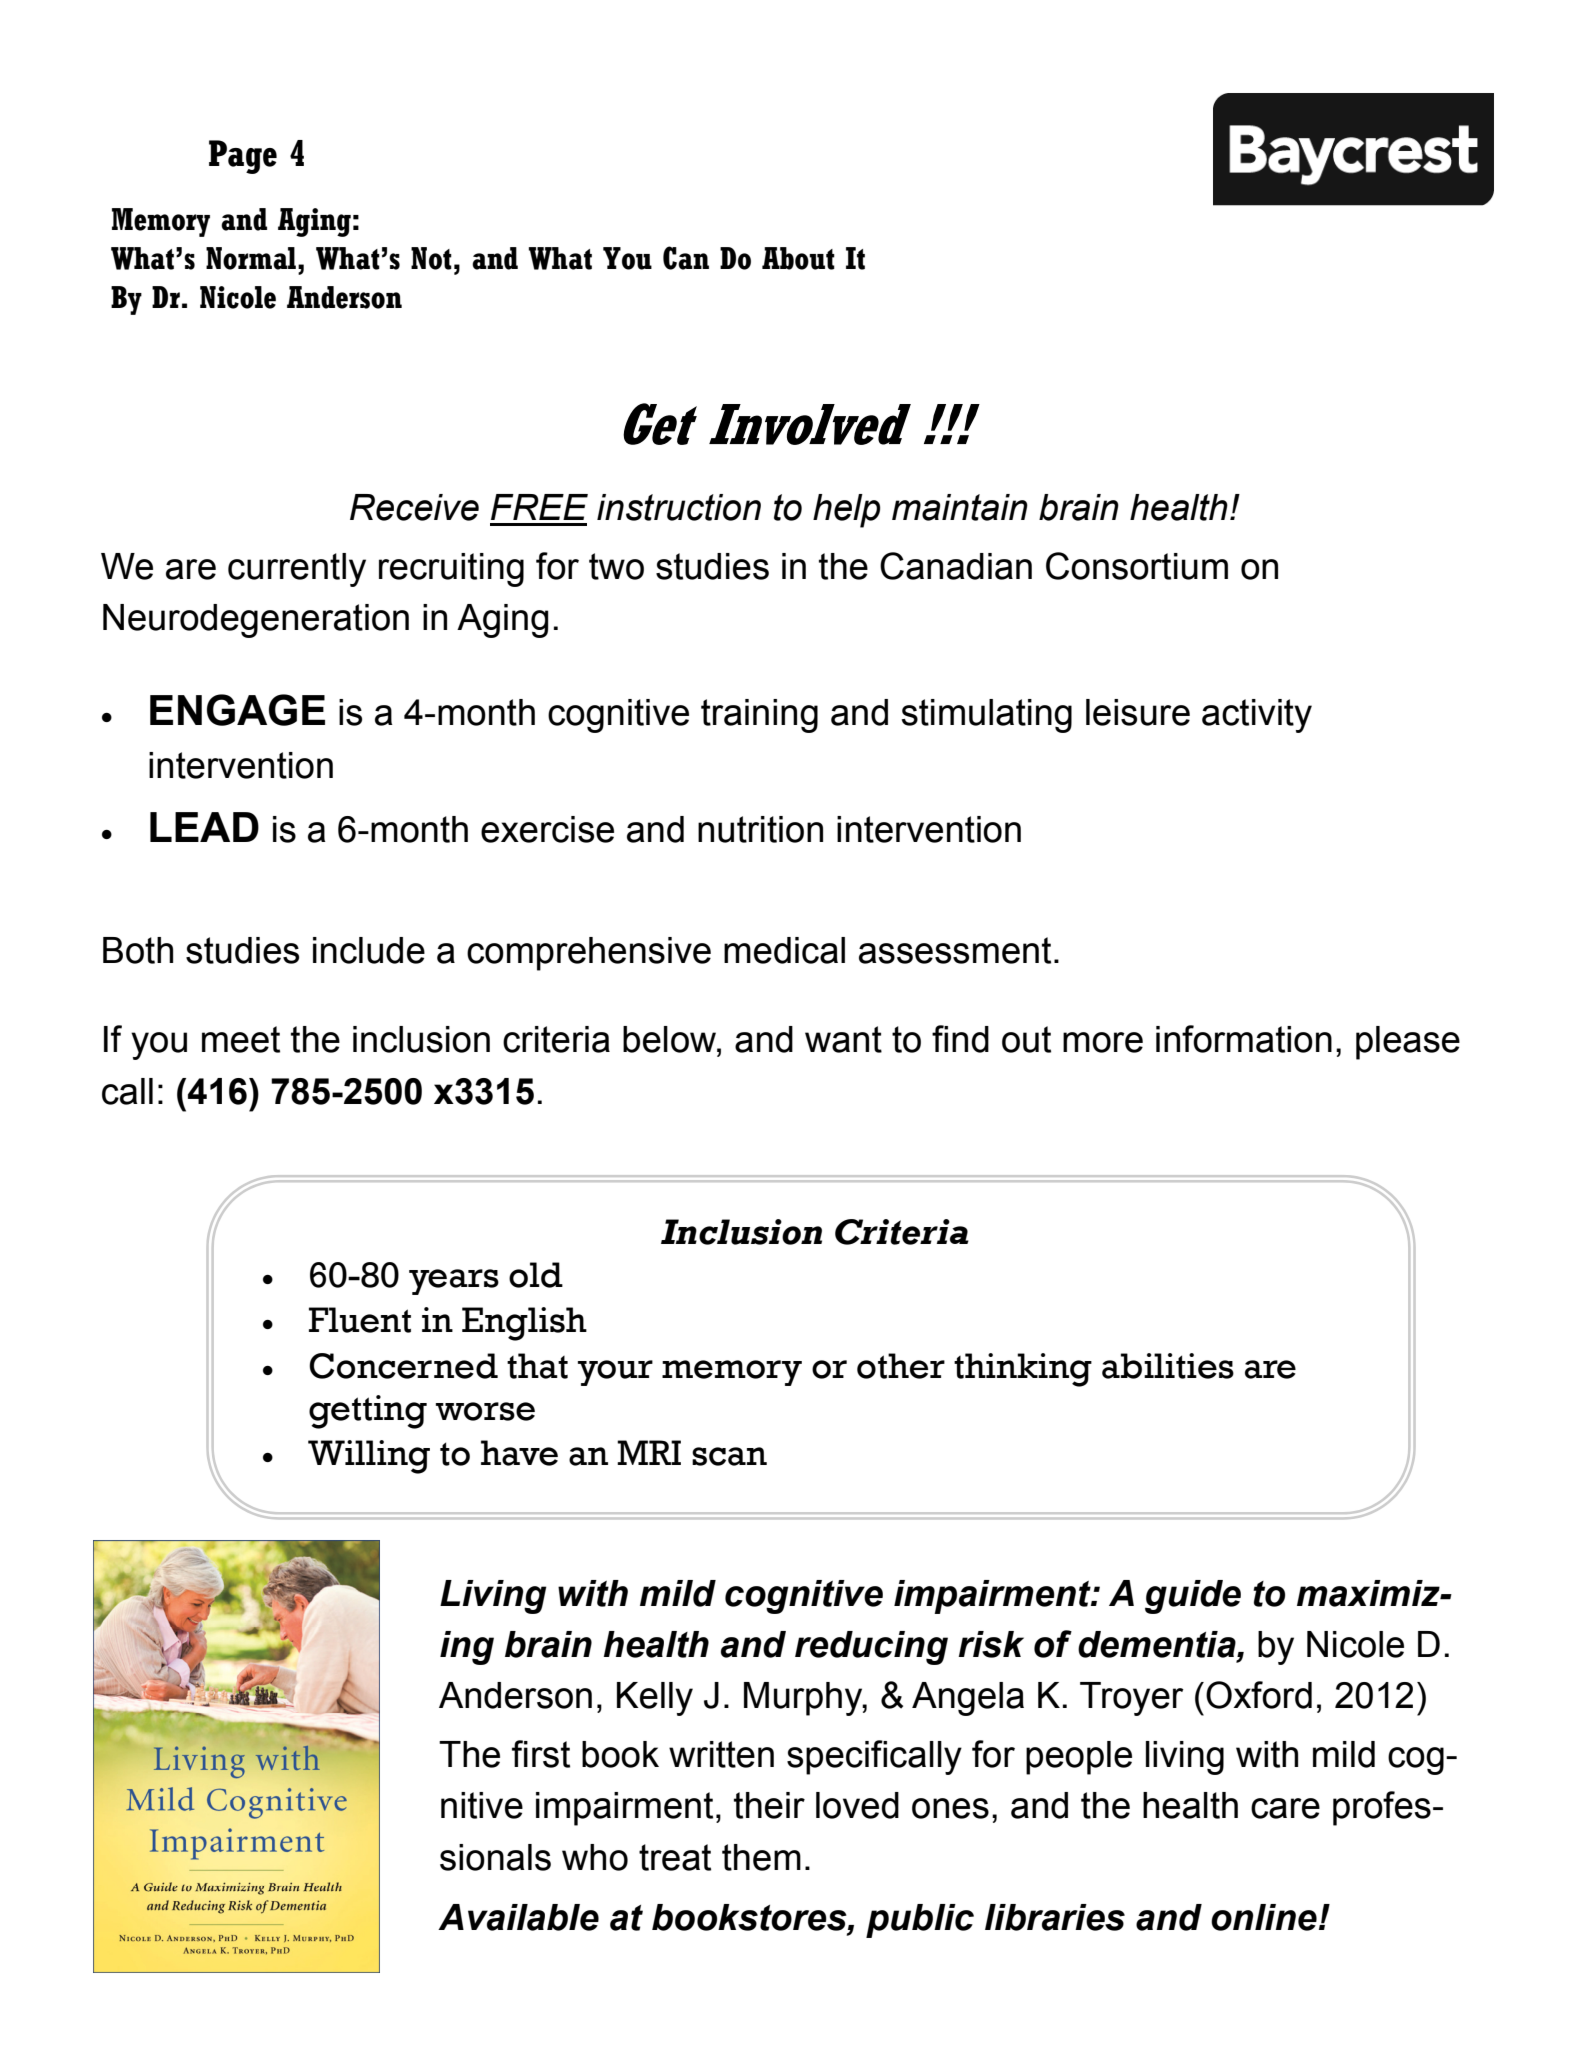  Describe the element at coordinates (846, 511) in the screenshot. I see `help` at that location.
